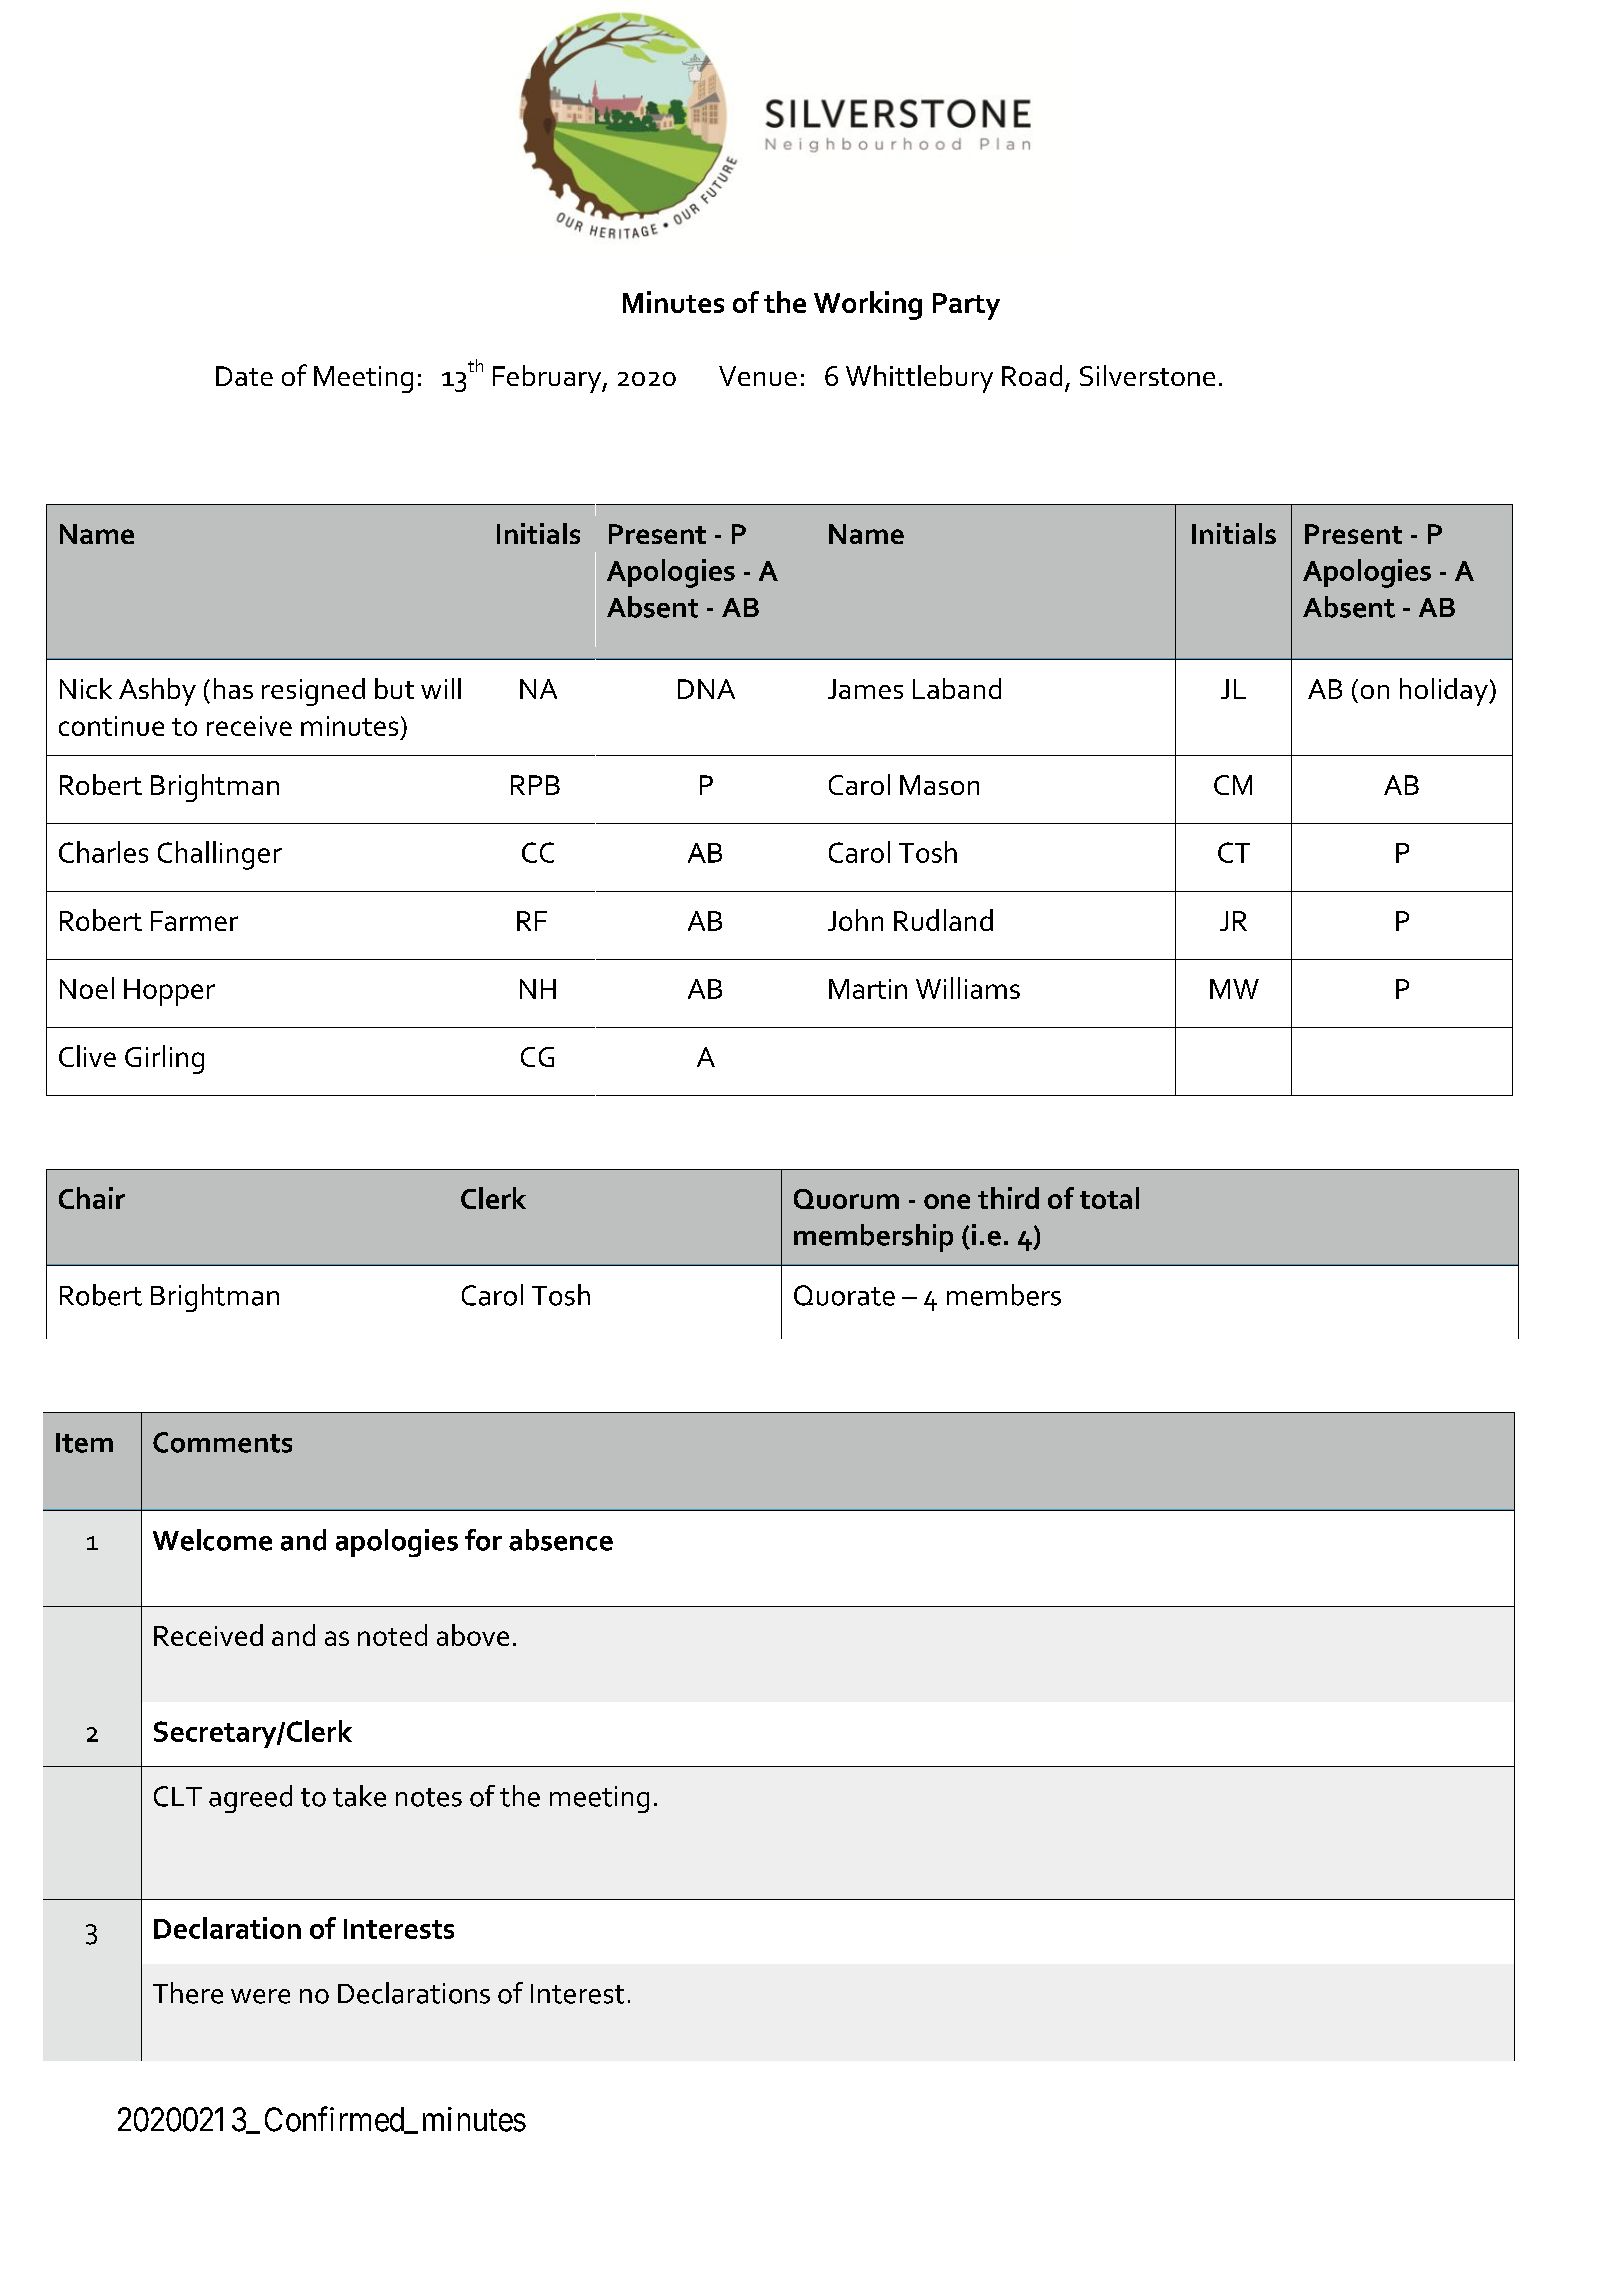  What do you see at coordinates (1109, 1198) in the screenshot?
I see `total` at bounding box center [1109, 1198].
